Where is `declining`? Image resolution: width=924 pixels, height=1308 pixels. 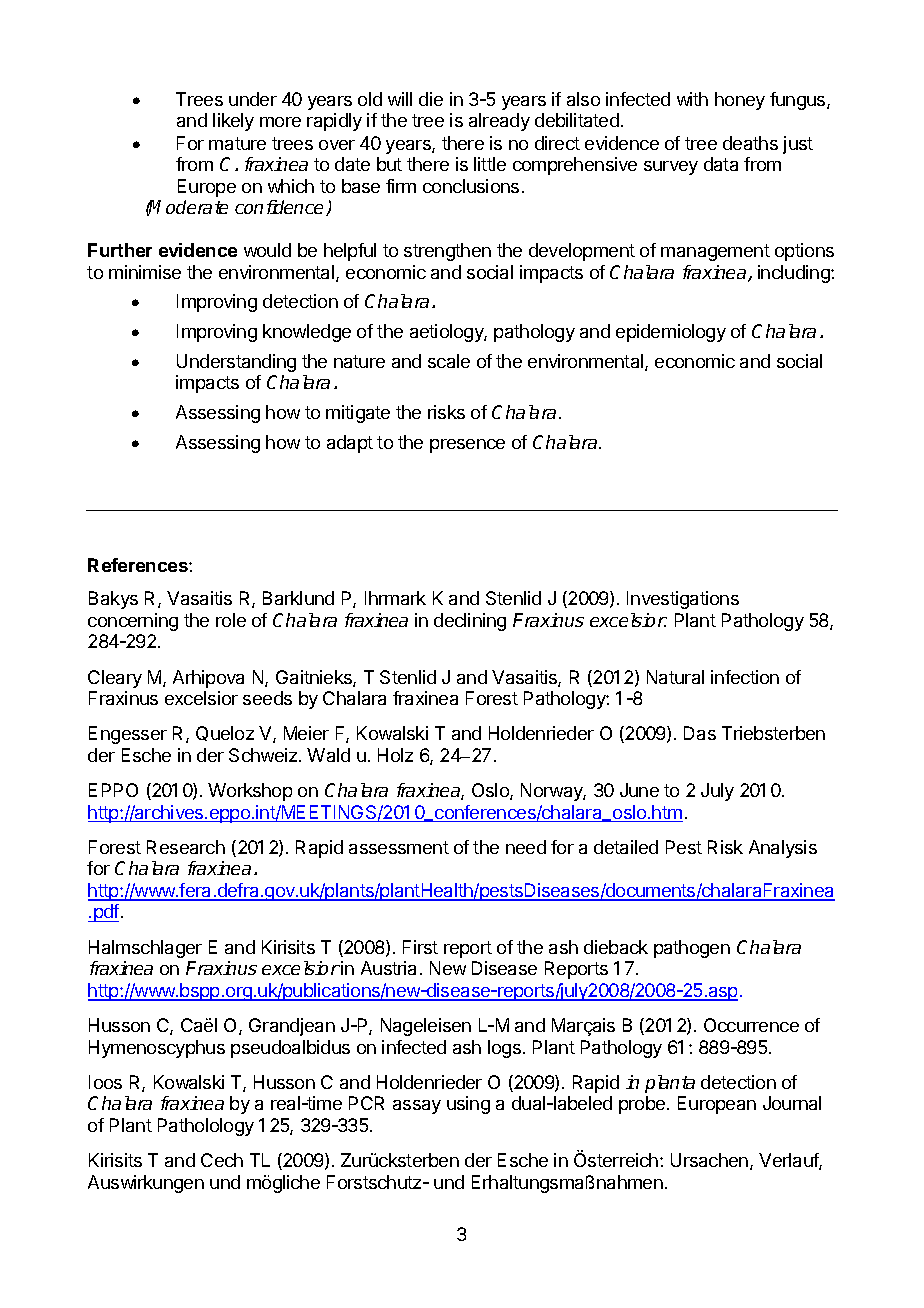 declining is located at coordinates (470, 622).
